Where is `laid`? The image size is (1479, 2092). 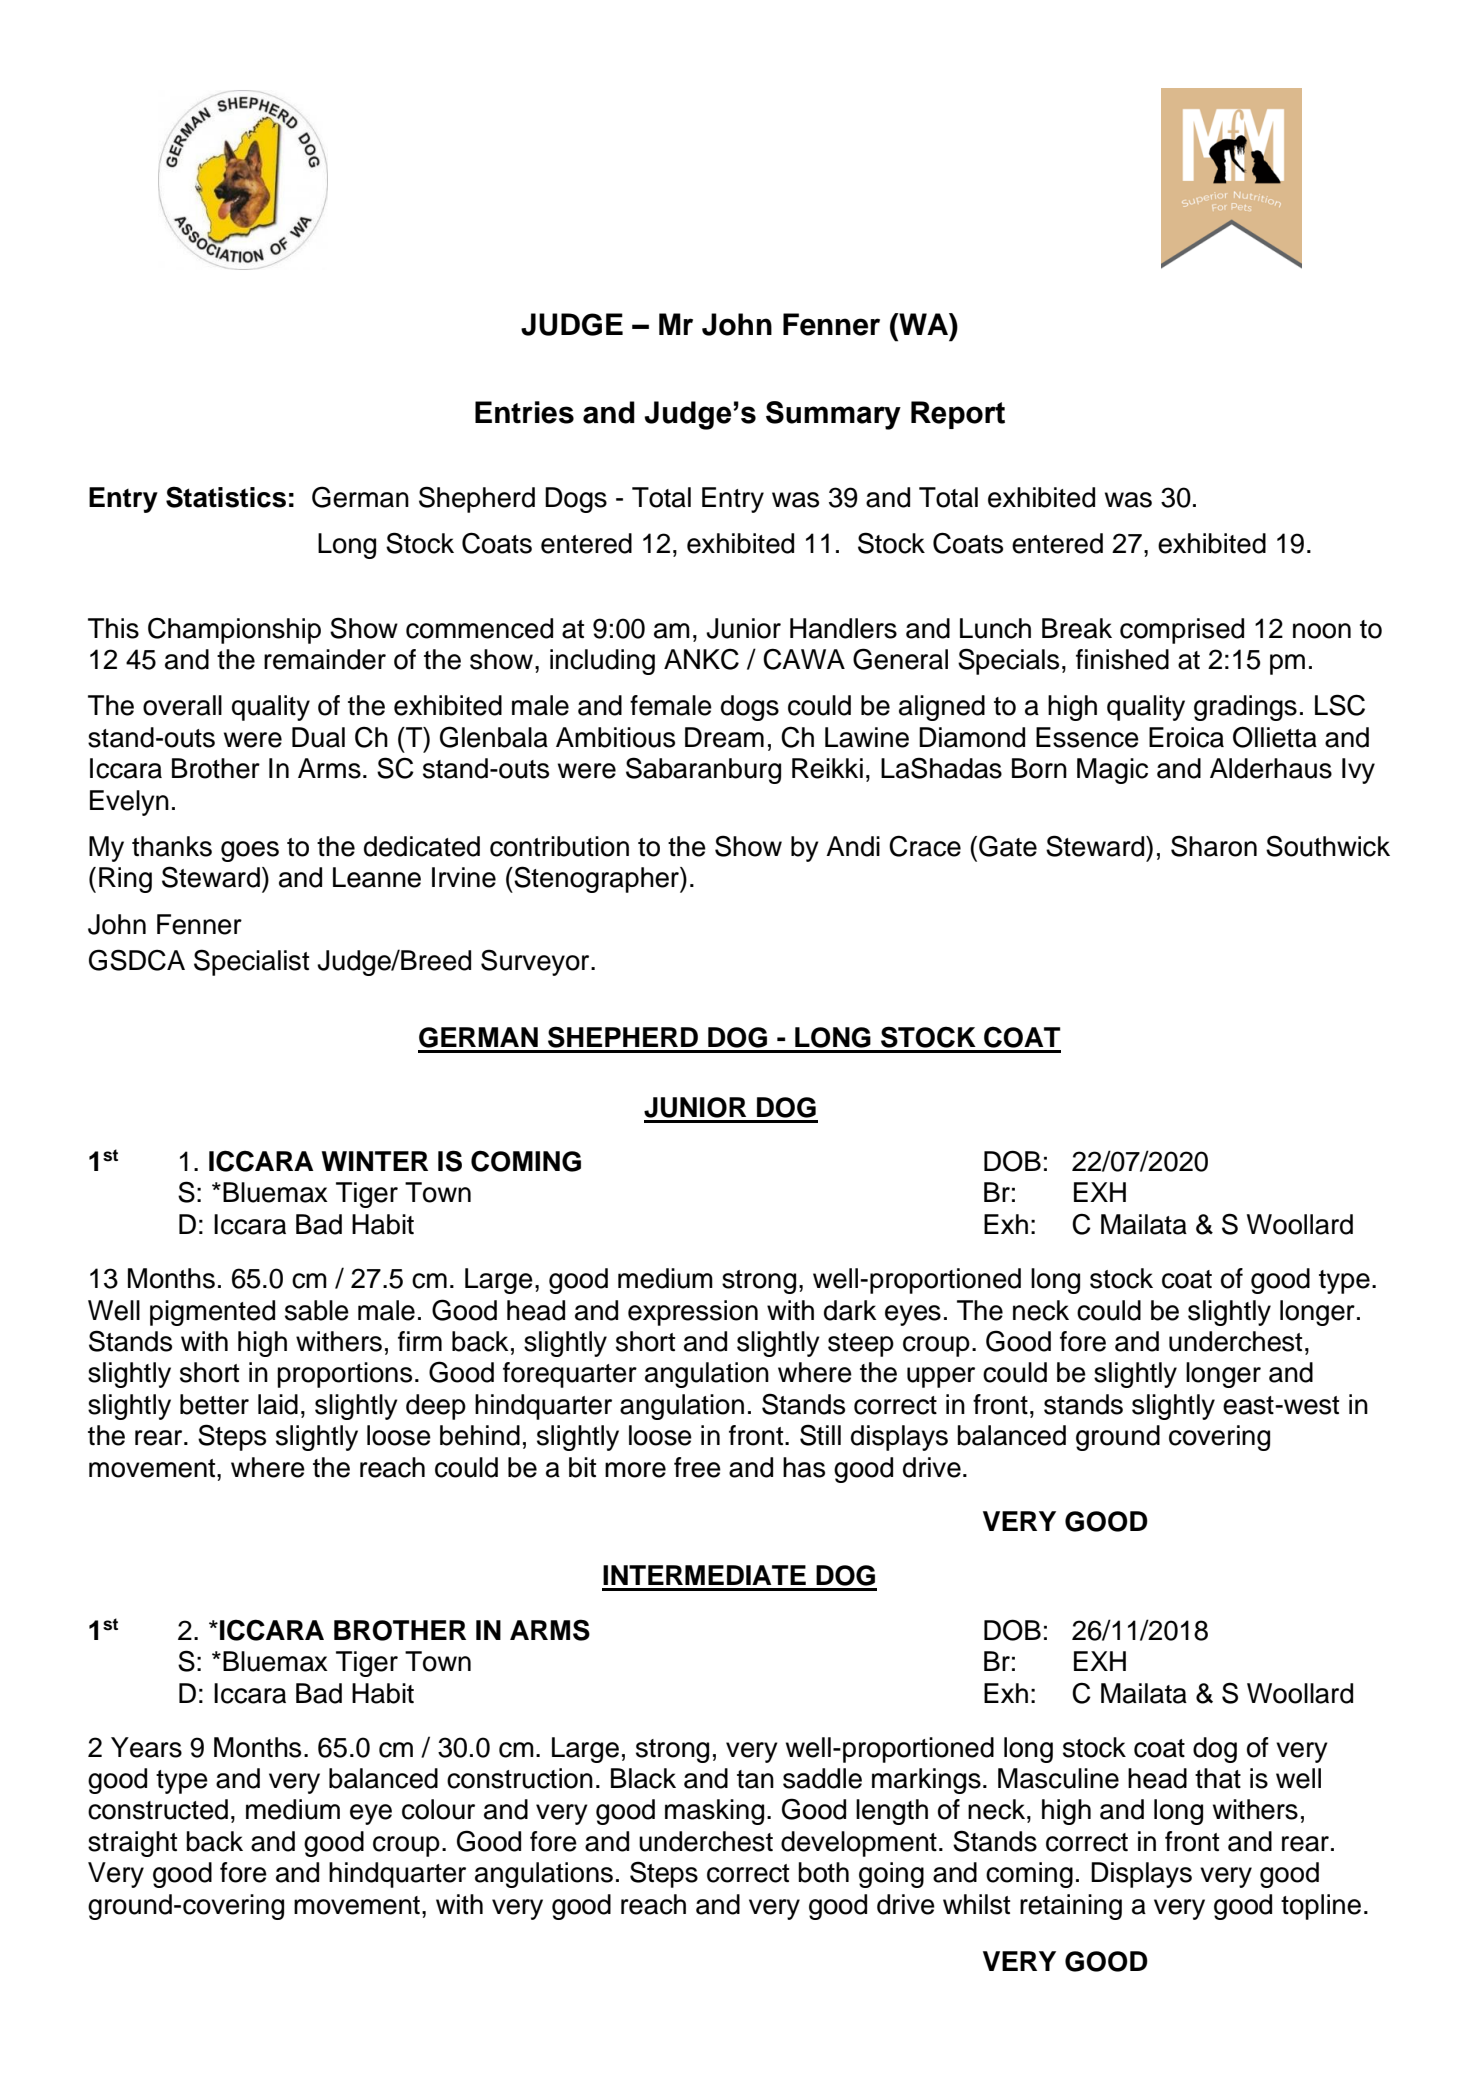
laid is located at coordinates (278, 1404).
